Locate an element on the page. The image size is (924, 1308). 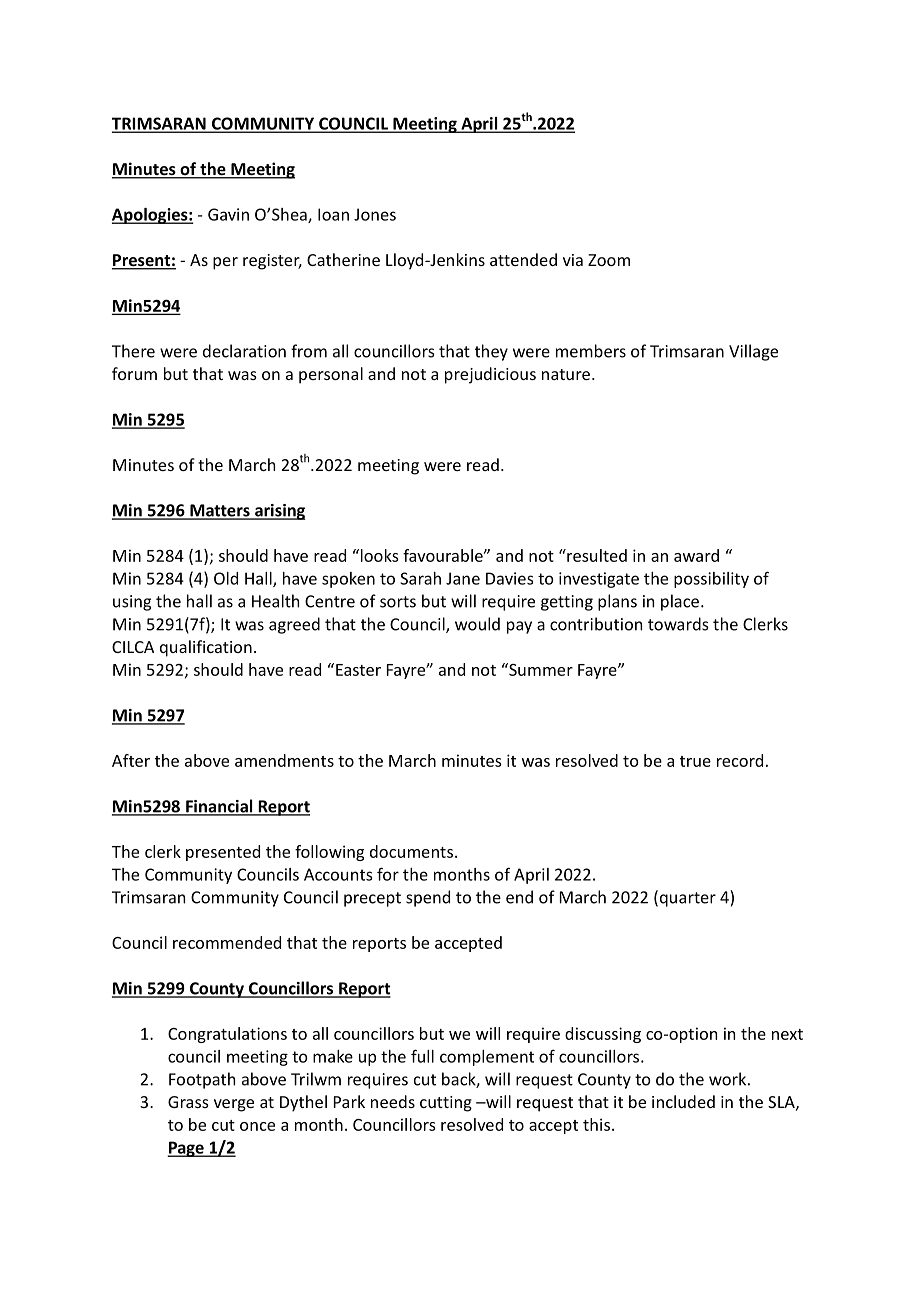
true is located at coordinates (695, 761).
